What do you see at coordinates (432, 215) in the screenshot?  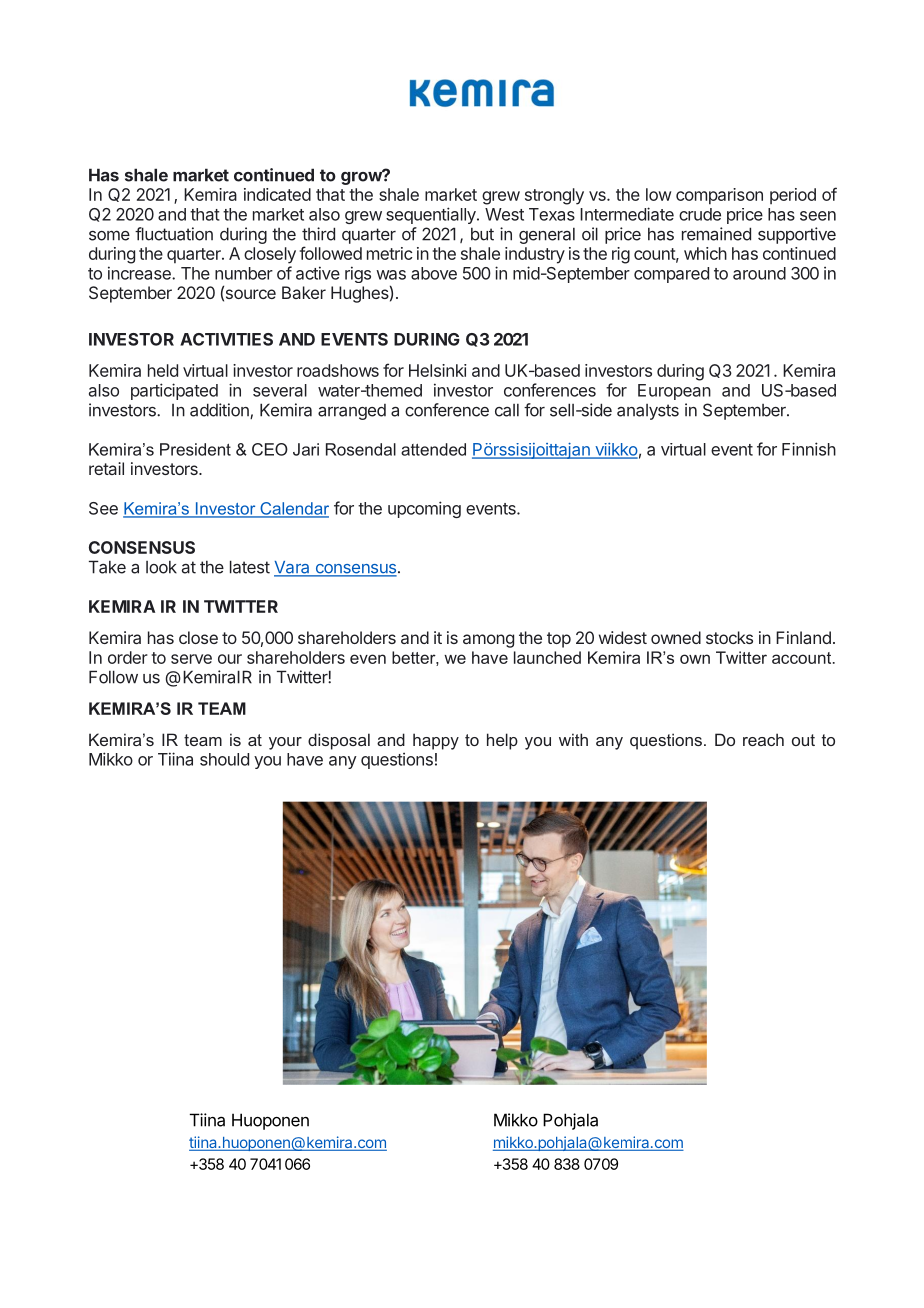 I see `sequentially` at bounding box center [432, 215].
